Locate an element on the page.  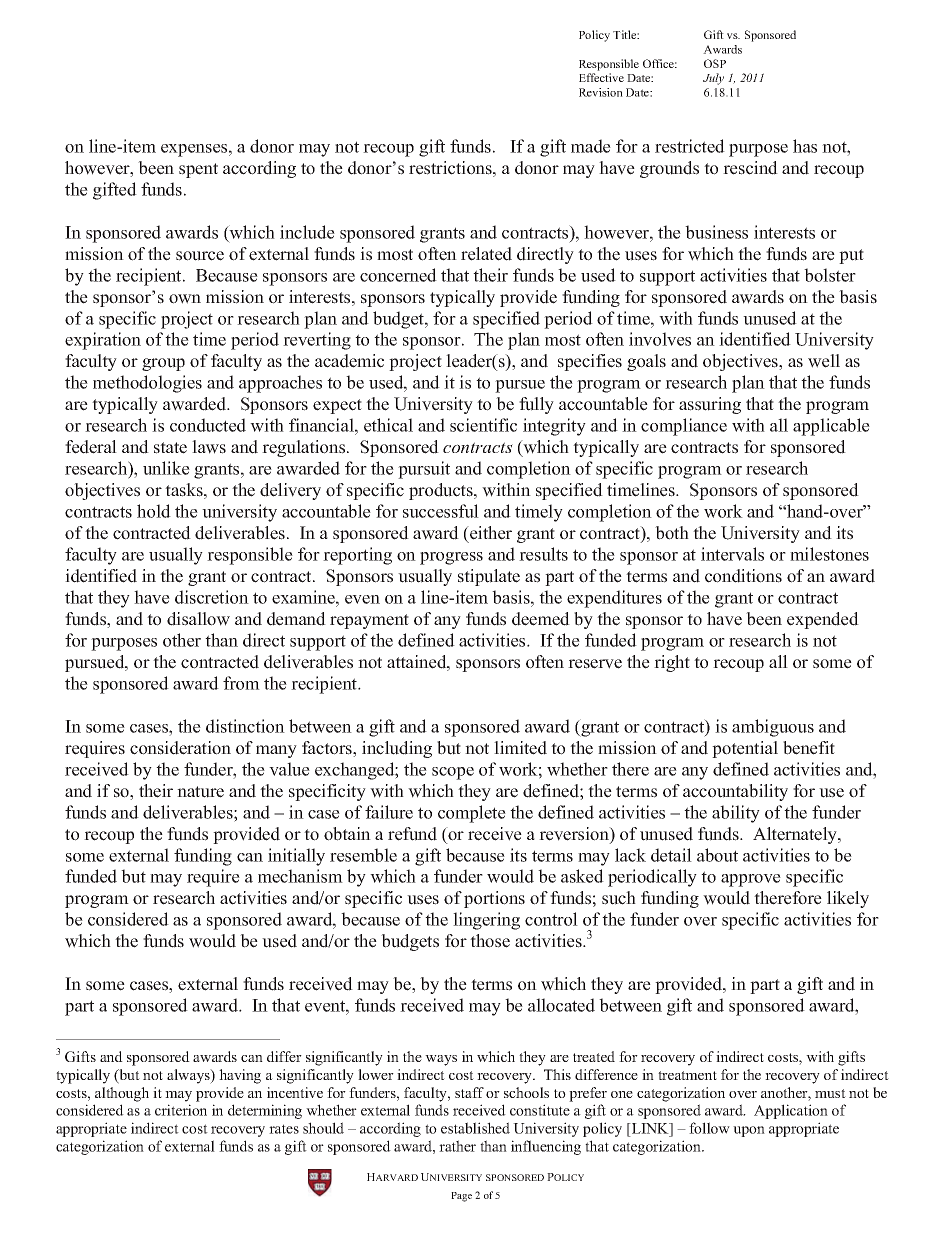
criterion is located at coordinates (181, 1110).
